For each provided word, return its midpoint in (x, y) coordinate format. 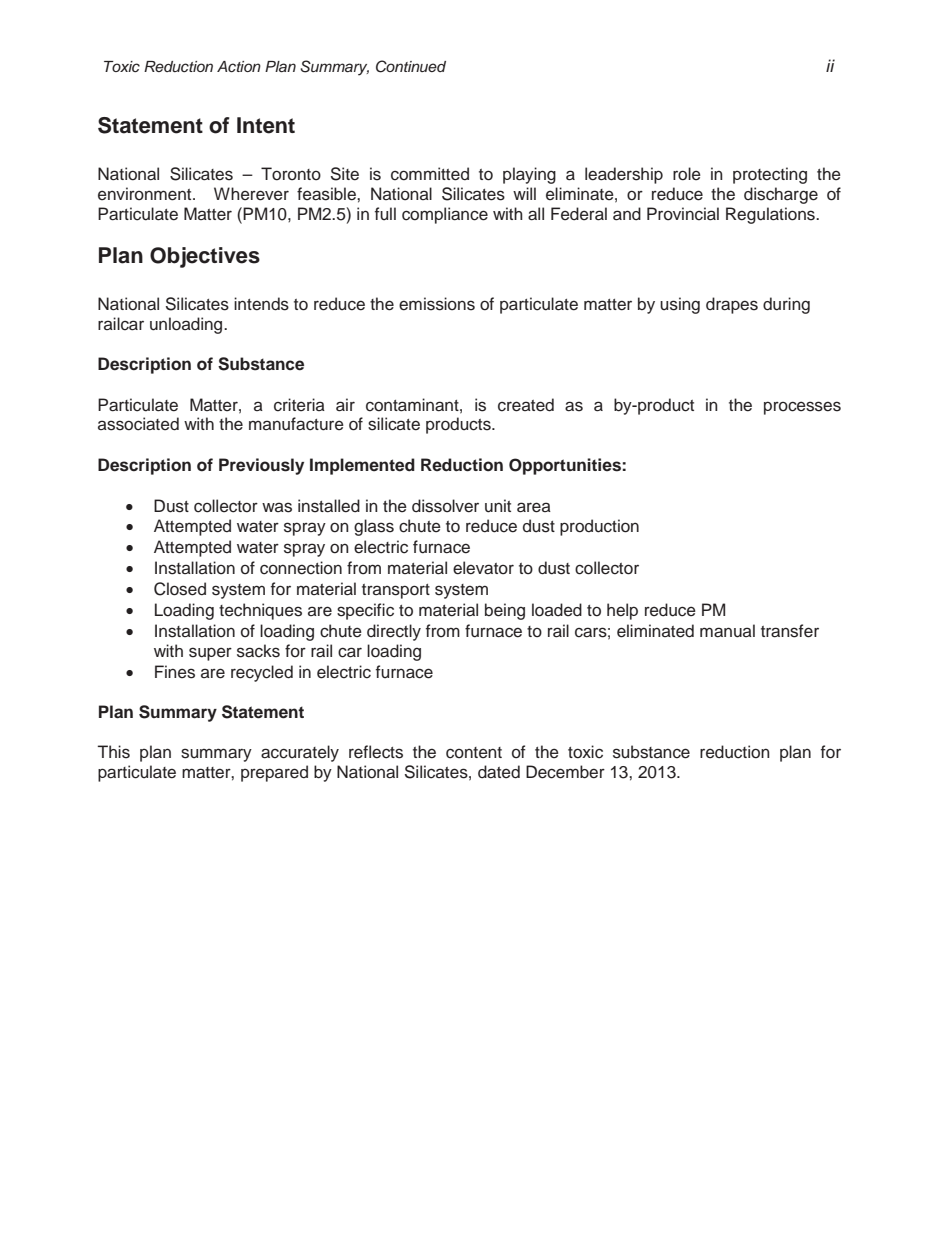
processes (802, 408)
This (113, 752)
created (526, 405)
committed (430, 174)
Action (239, 66)
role (687, 174)
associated (138, 424)
